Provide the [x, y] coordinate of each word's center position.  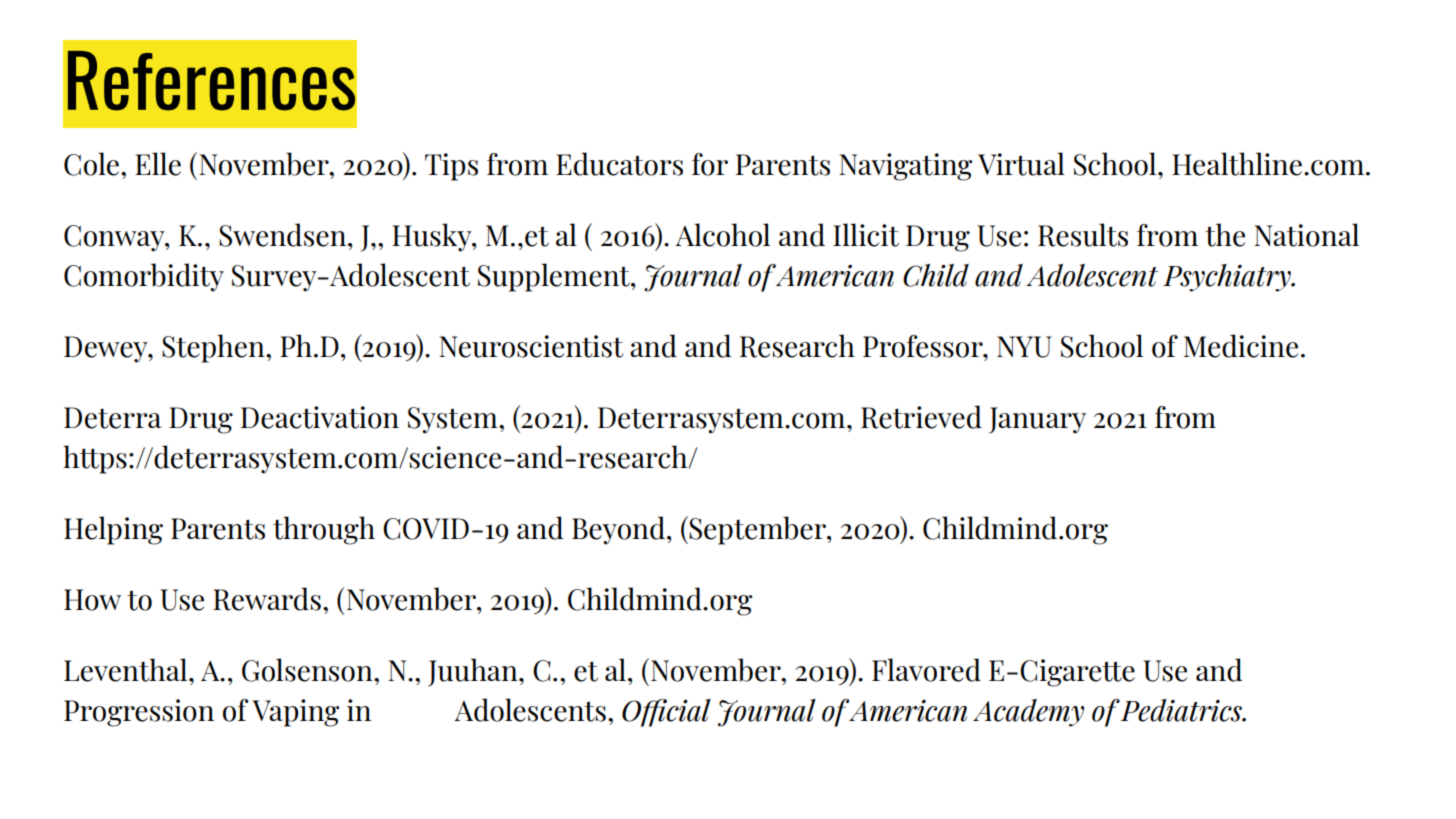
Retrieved [921, 417]
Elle [158, 164]
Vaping [295, 713]
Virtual [1021, 164]
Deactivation [320, 417]
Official [666, 713]
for [710, 164]
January [1037, 420]
